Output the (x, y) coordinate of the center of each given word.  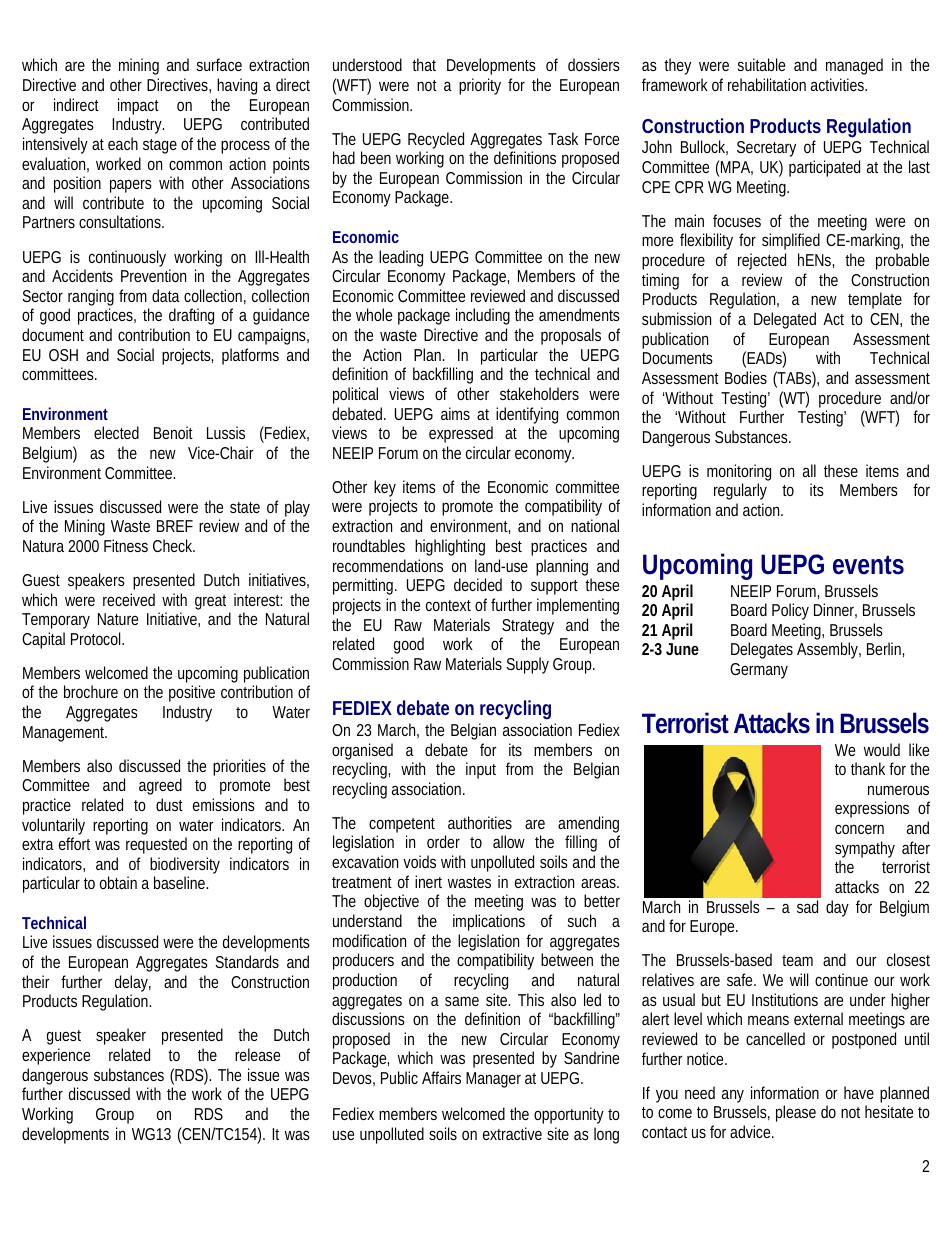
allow (509, 841)
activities (838, 84)
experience (56, 1056)
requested (156, 845)
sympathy (865, 851)
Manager (493, 1080)
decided (478, 584)
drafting (191, 316)
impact (138, 106)
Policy (790, 611)
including (483, 316)
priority (480, 86)
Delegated (785, 320)
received (129, 599)
